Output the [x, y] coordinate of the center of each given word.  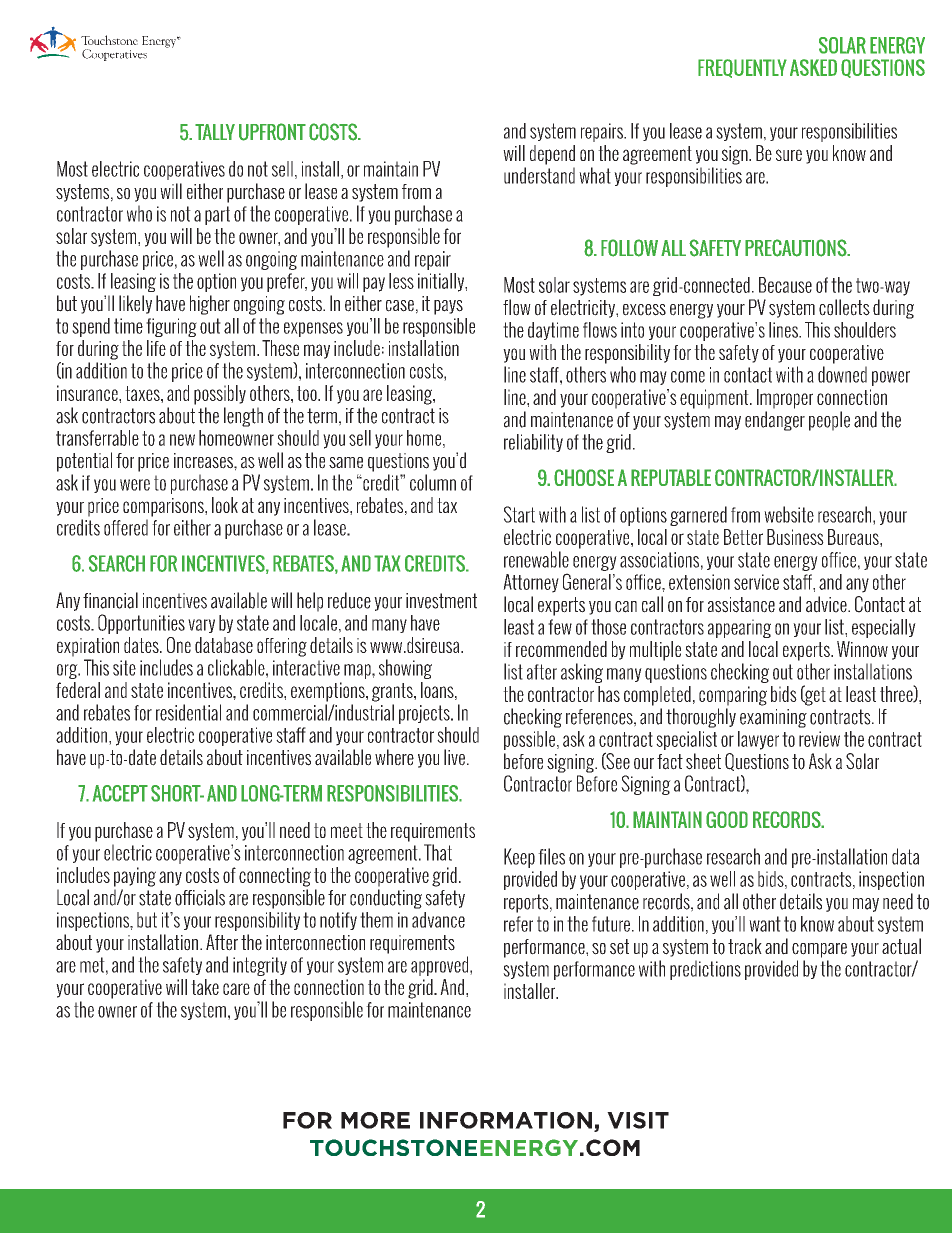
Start [519, 514]
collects [844, 307]
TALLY [215, 132]
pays [448, 307]
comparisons [164, 507]
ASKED [813, 67]
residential [188, 712]
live [454, 757]
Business [795, 537]
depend [552, 155]
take [205, 987]
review [819, 739]
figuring [171, 327]
